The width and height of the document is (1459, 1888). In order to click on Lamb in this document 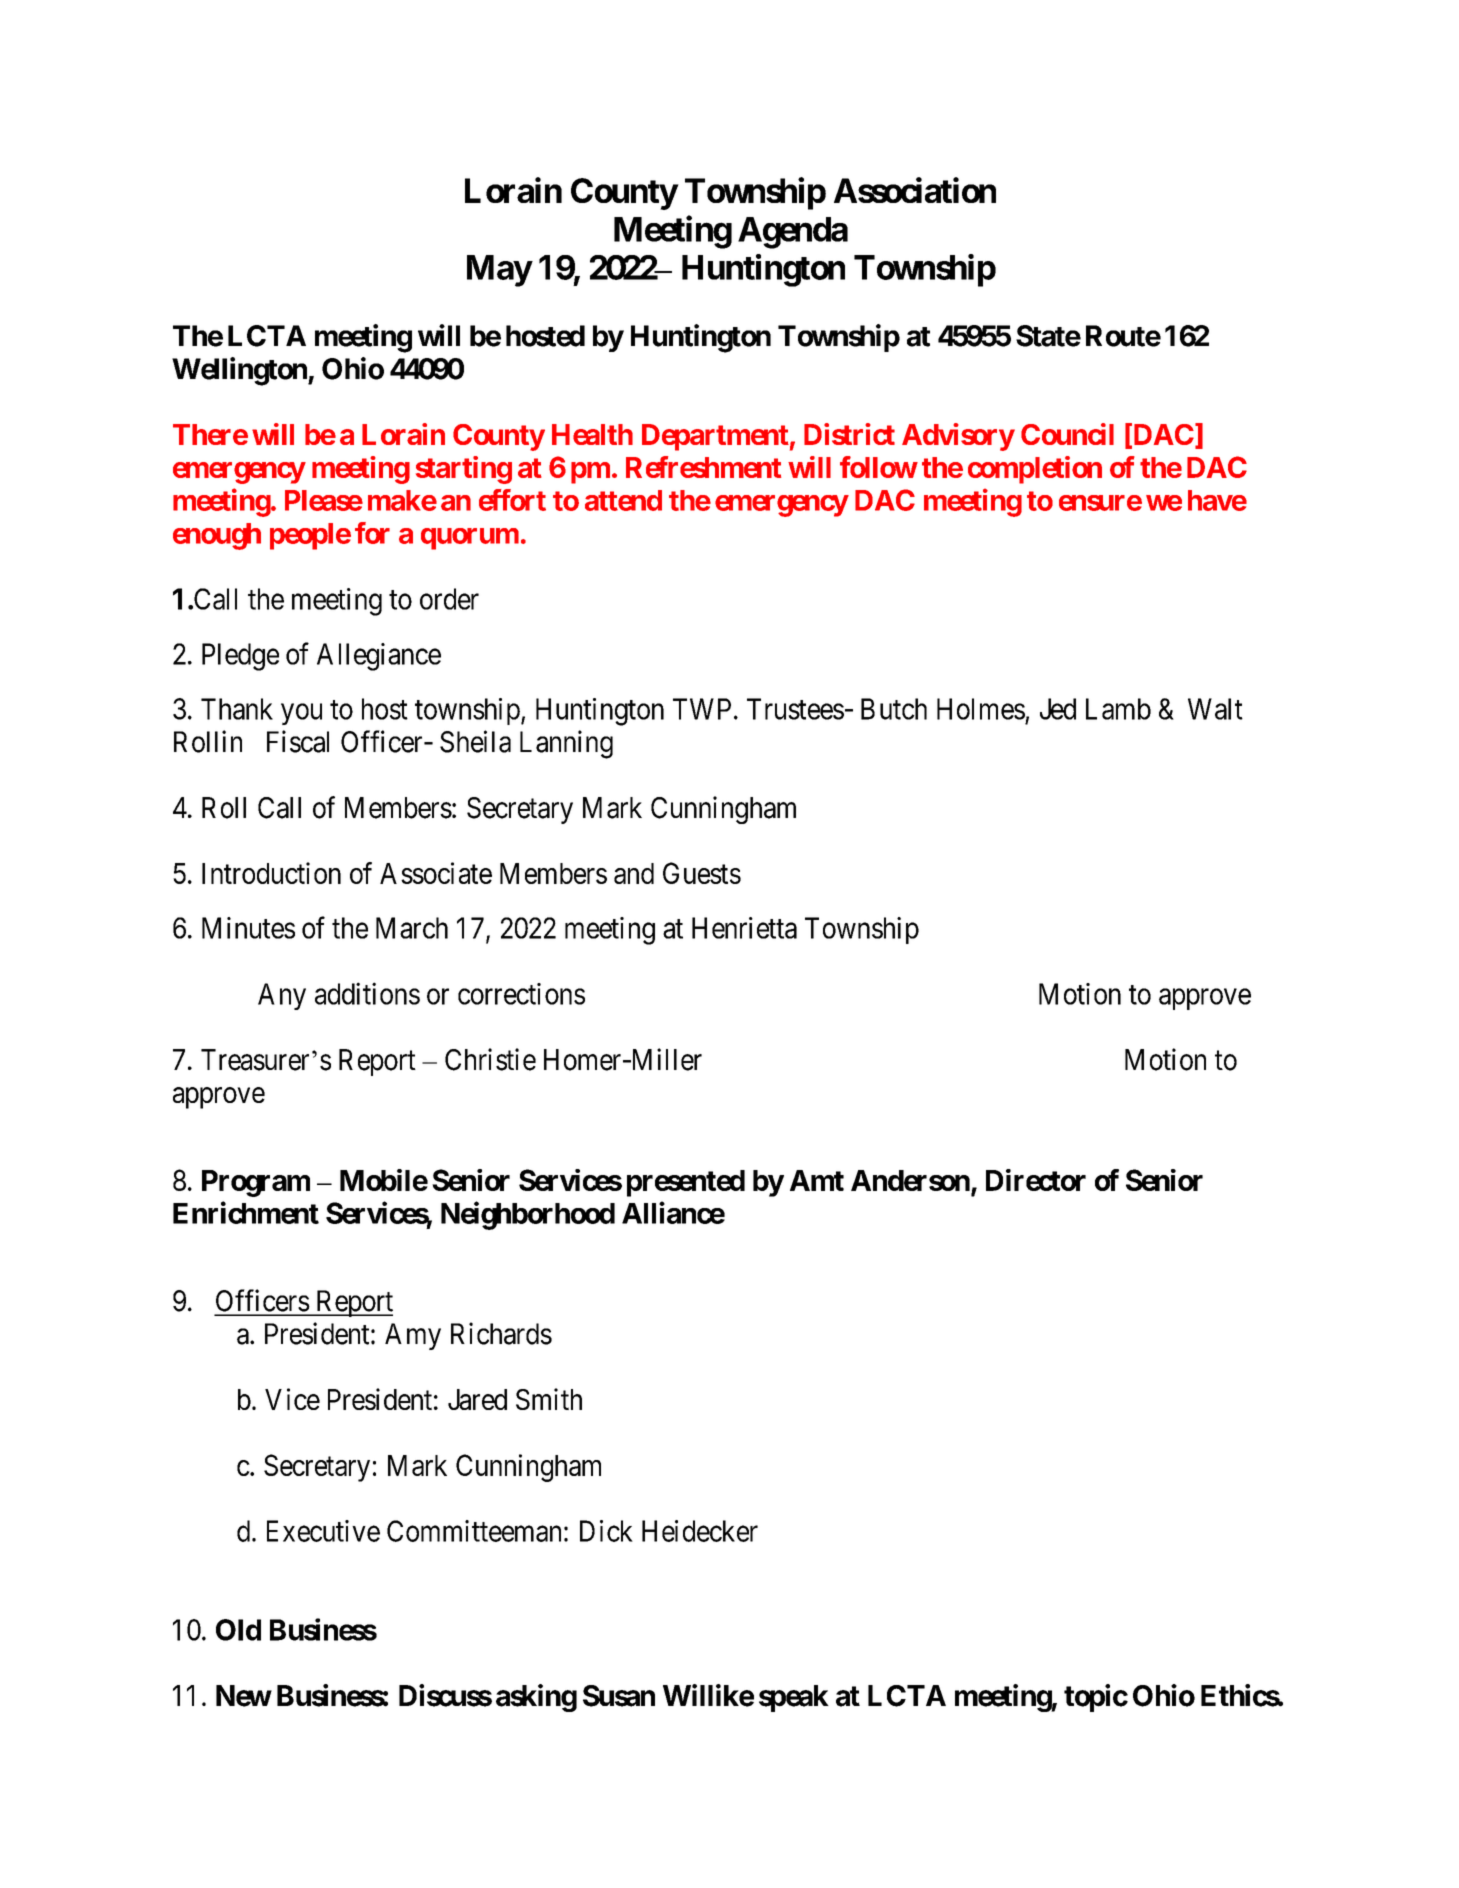, I will do `click(1118, 709)`.
